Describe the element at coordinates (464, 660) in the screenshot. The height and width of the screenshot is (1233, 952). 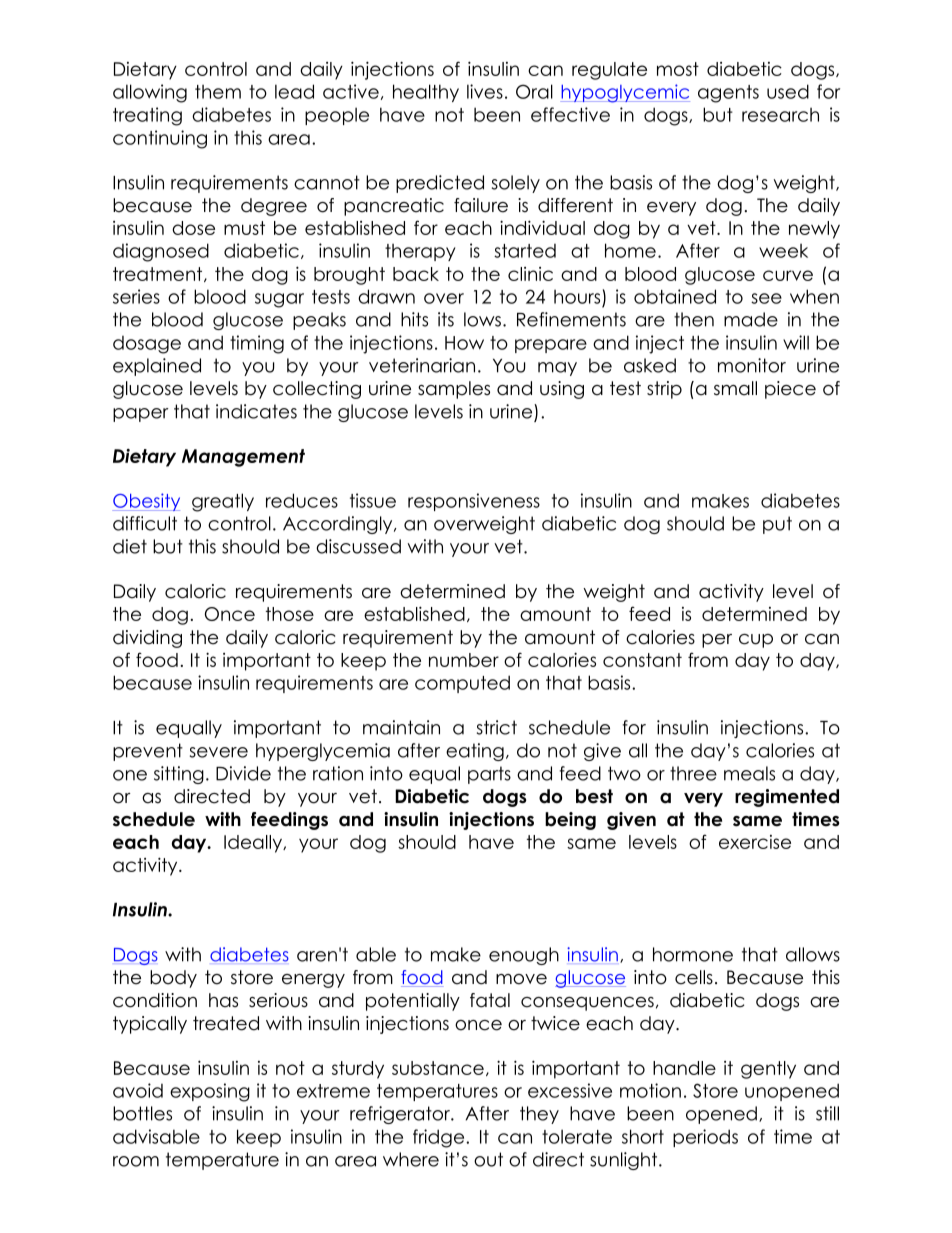
I see `number` at that location.
